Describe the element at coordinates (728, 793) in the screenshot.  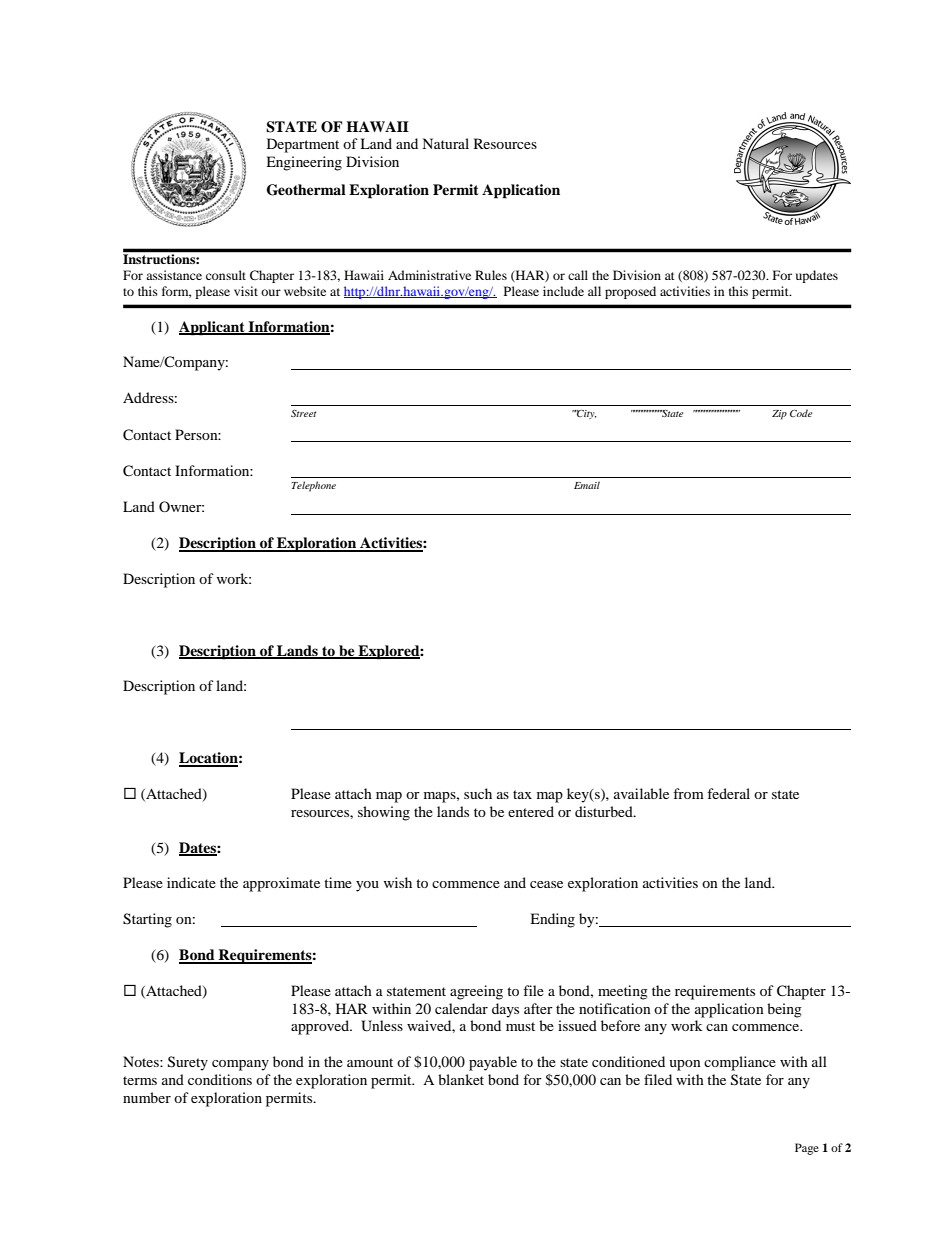
I see `federal` at that location.
